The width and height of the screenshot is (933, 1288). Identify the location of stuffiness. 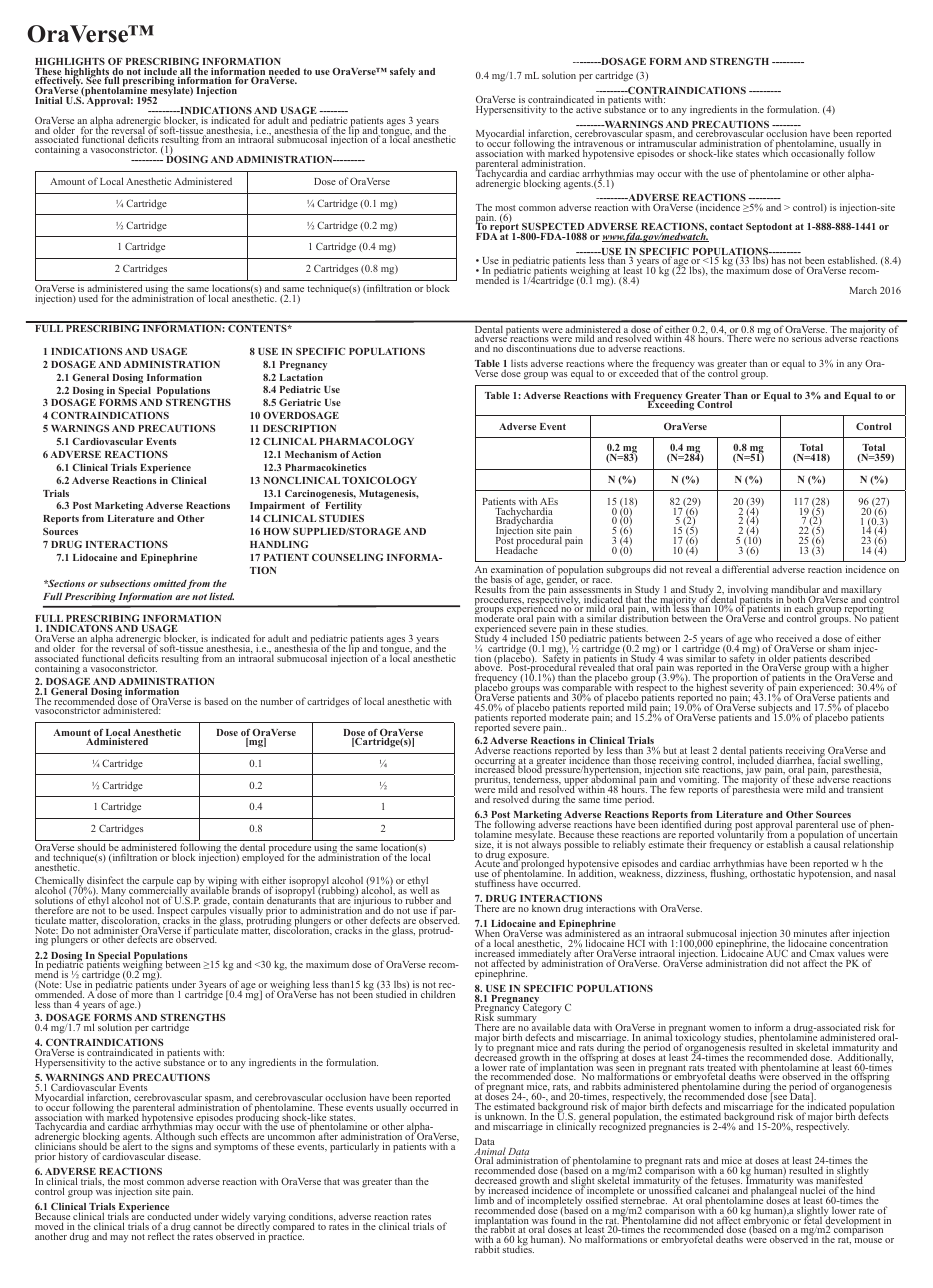
(495, 882).
